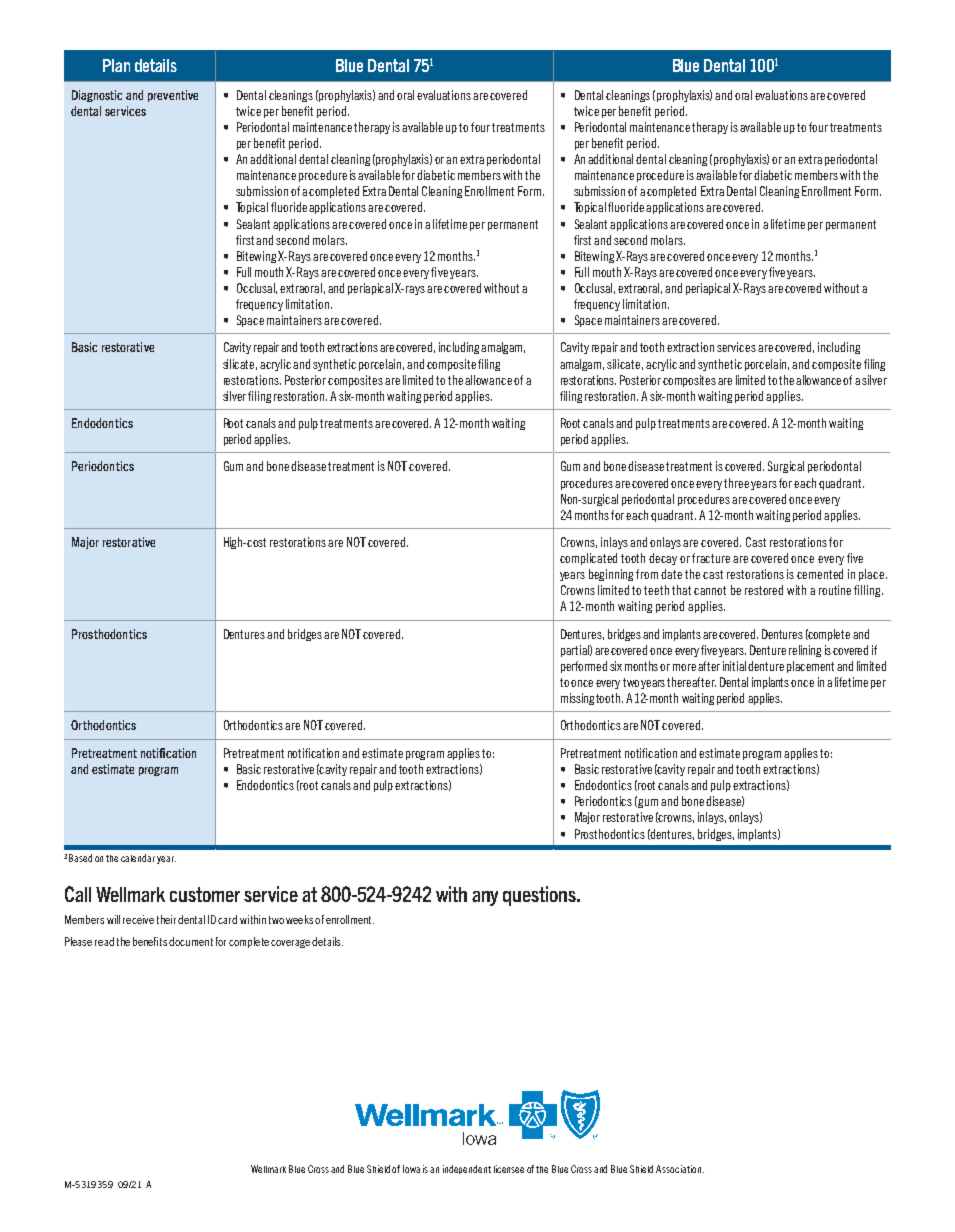 The width and height of the page is (955, 1232). What do you see at coordinates (97, 96) in the page?
I see `Diagnostic` at bounding box center [97, 96].
